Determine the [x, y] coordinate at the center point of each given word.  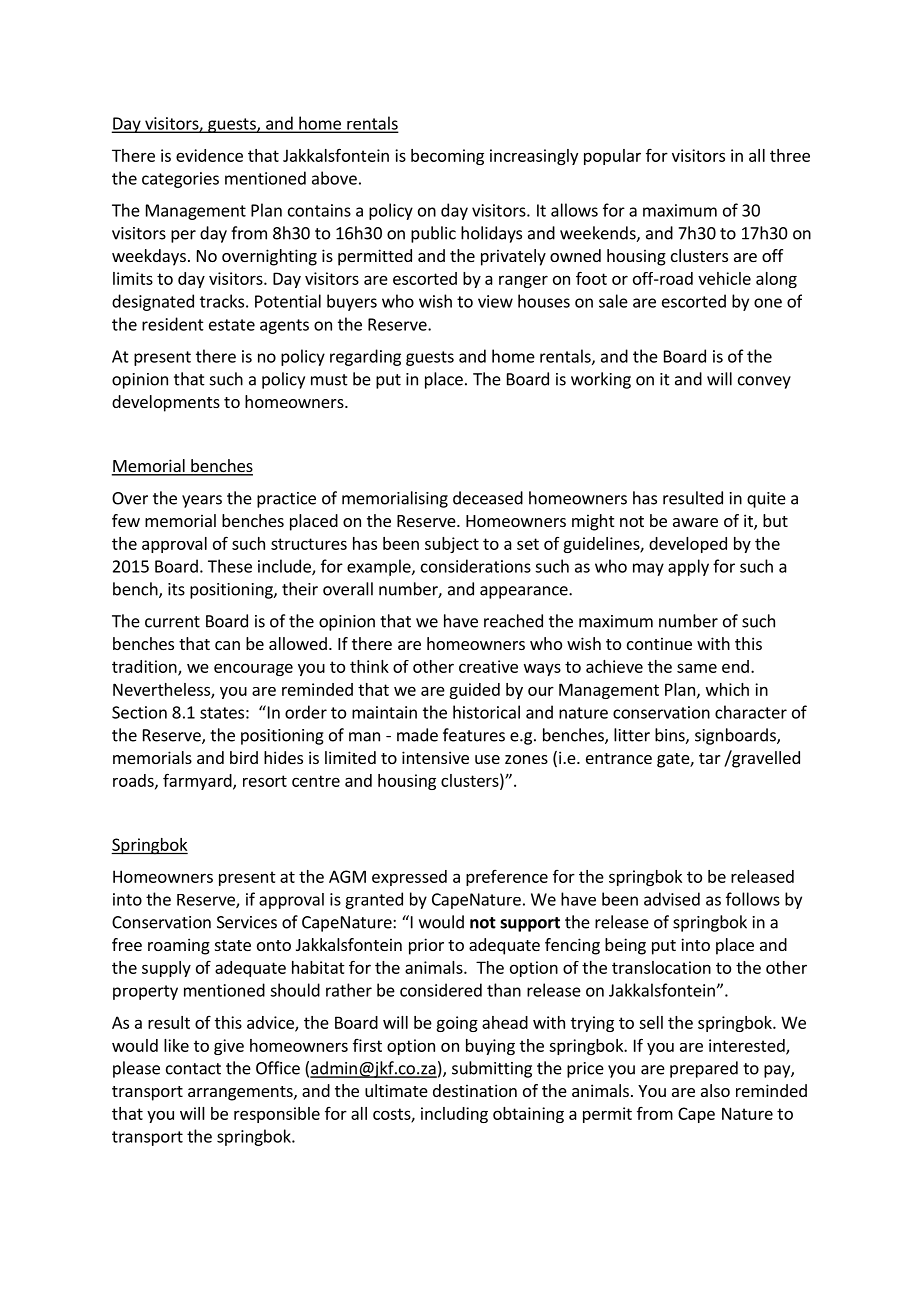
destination [475, 1090]
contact [193, 1069]
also [715, 1090]
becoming [447, 157]
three [790, 155]
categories [180, 180]
